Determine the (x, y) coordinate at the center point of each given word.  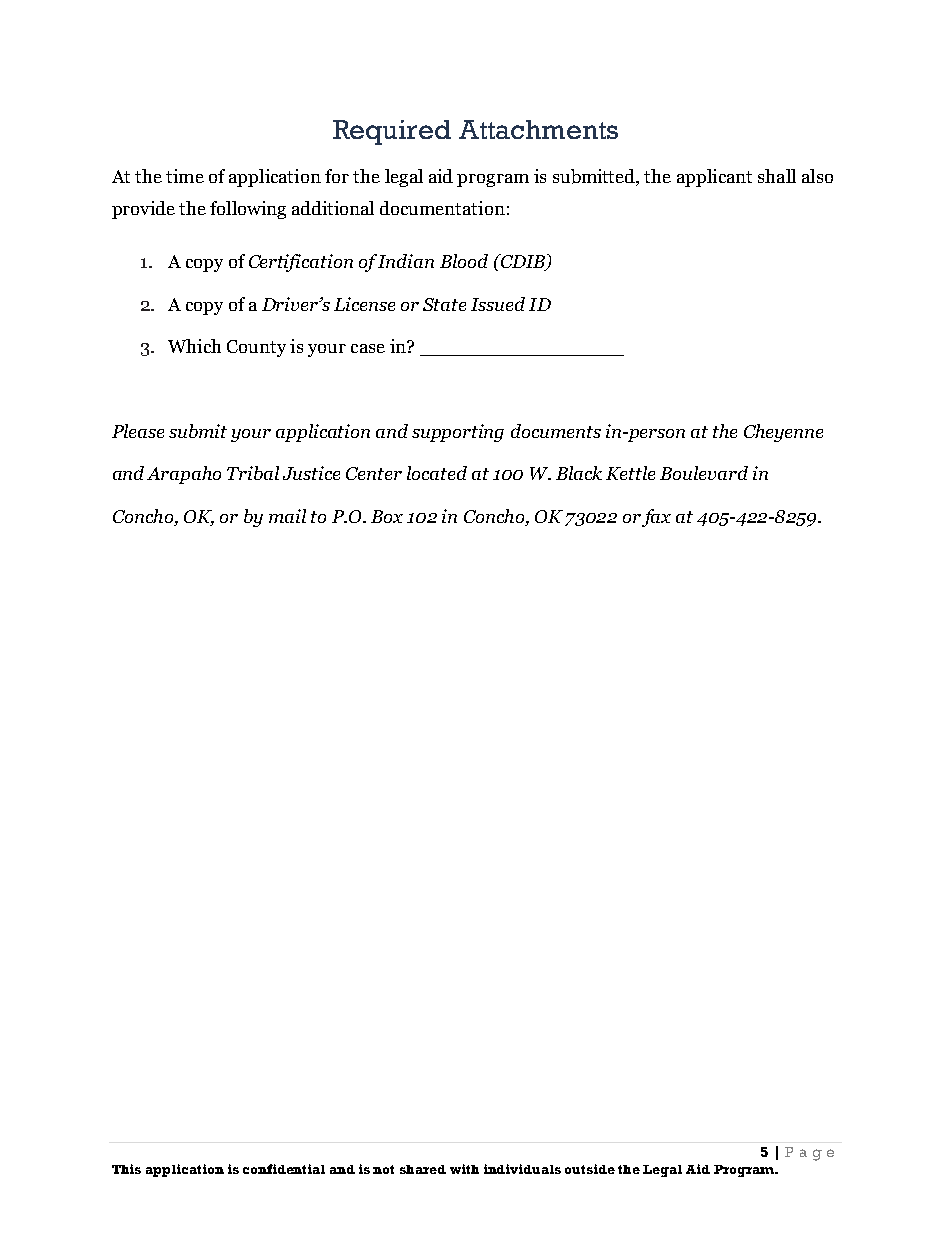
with (464, 1169)
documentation (442, 208)
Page (809, 1154)
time (185, 176)
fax (655, 518)
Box (387, 516)
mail (287, 516)
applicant (714, 178)
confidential (284, 1169)
